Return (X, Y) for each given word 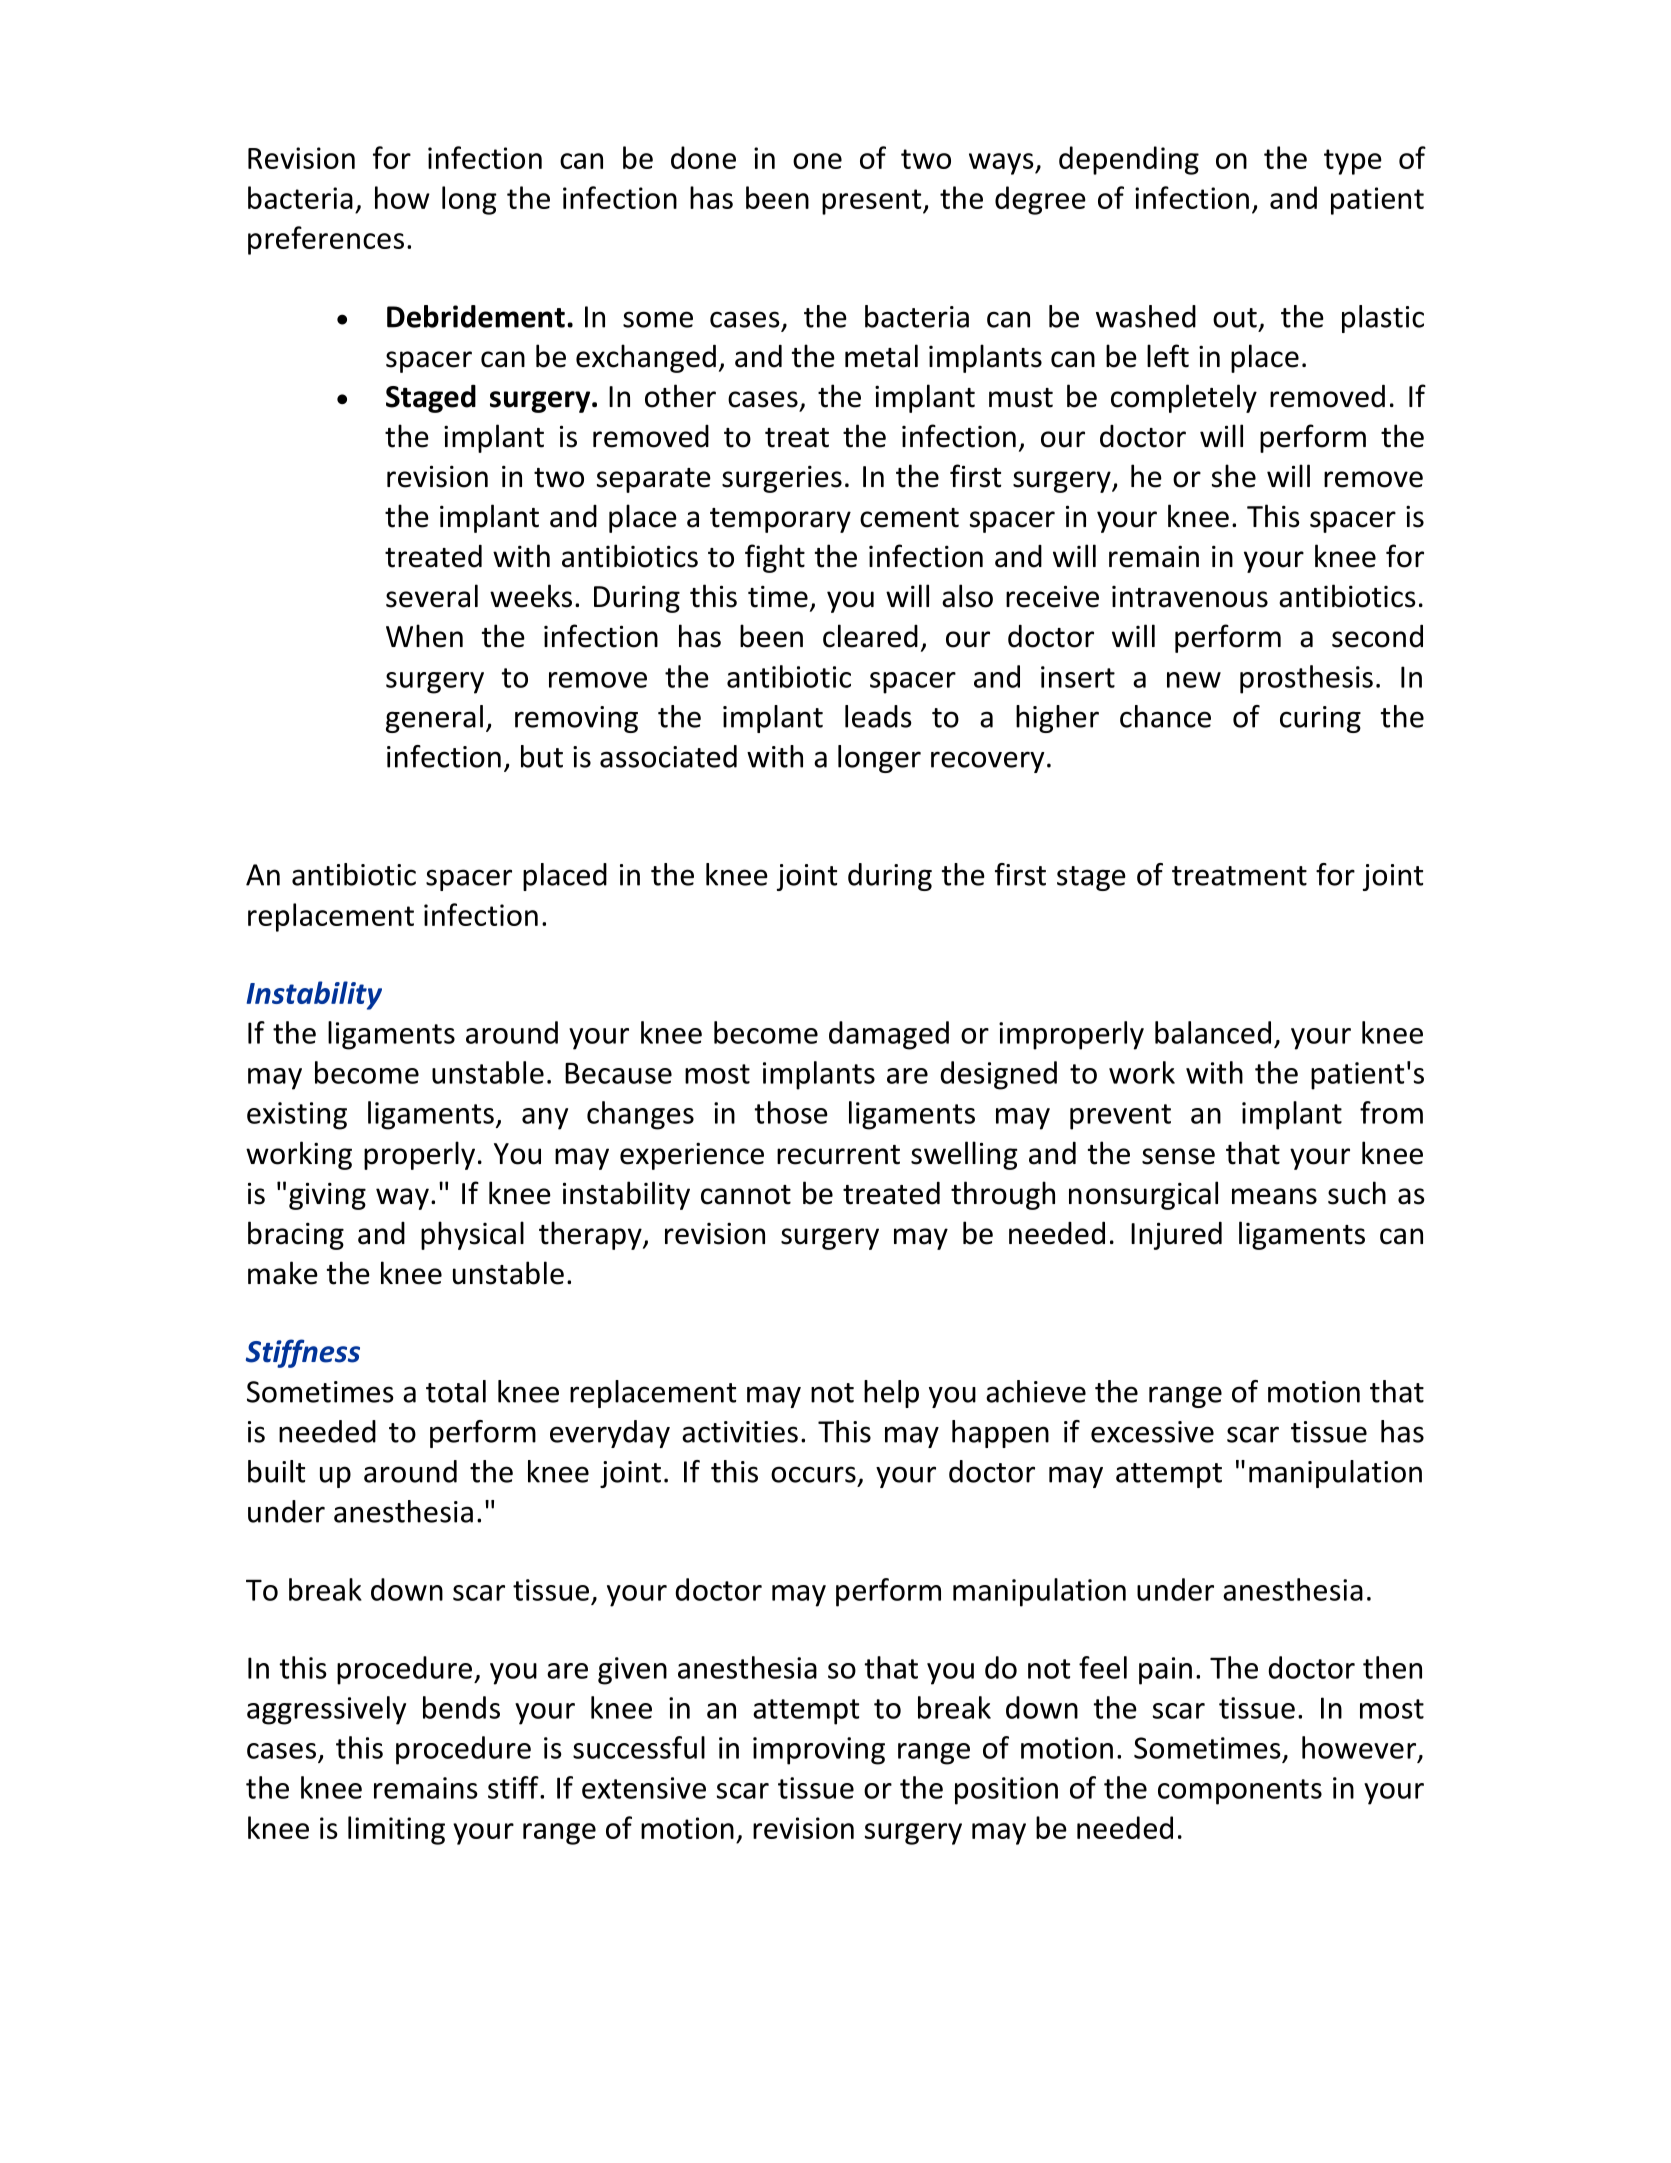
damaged (889, 1035)
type (1353, 162)
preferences (326, 240)
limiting (396, 1830)
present (873, 202)
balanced (1213, 1032)
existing (297, 1116)
